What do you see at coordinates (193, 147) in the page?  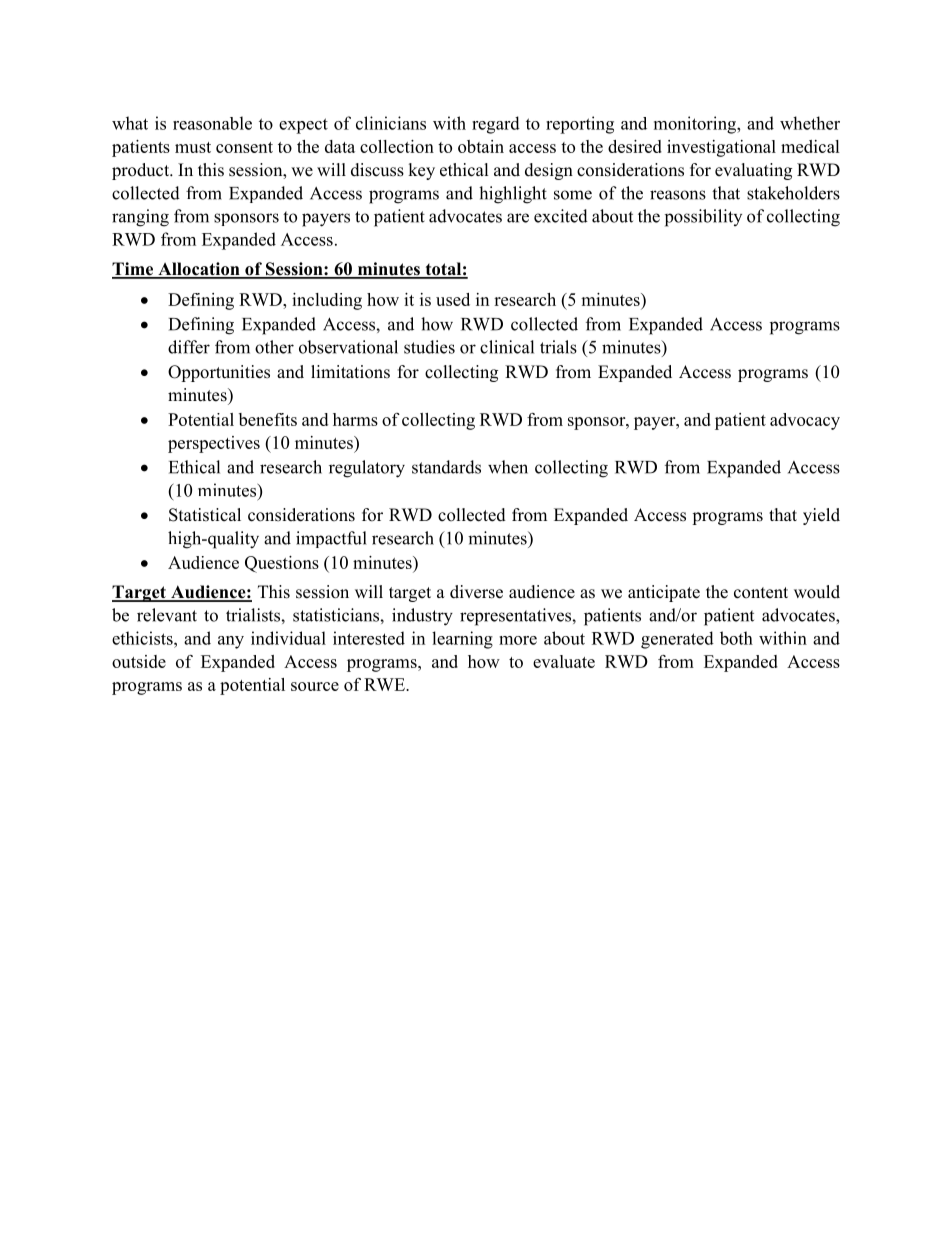 I see `must` at bounding box center [193, 147].
